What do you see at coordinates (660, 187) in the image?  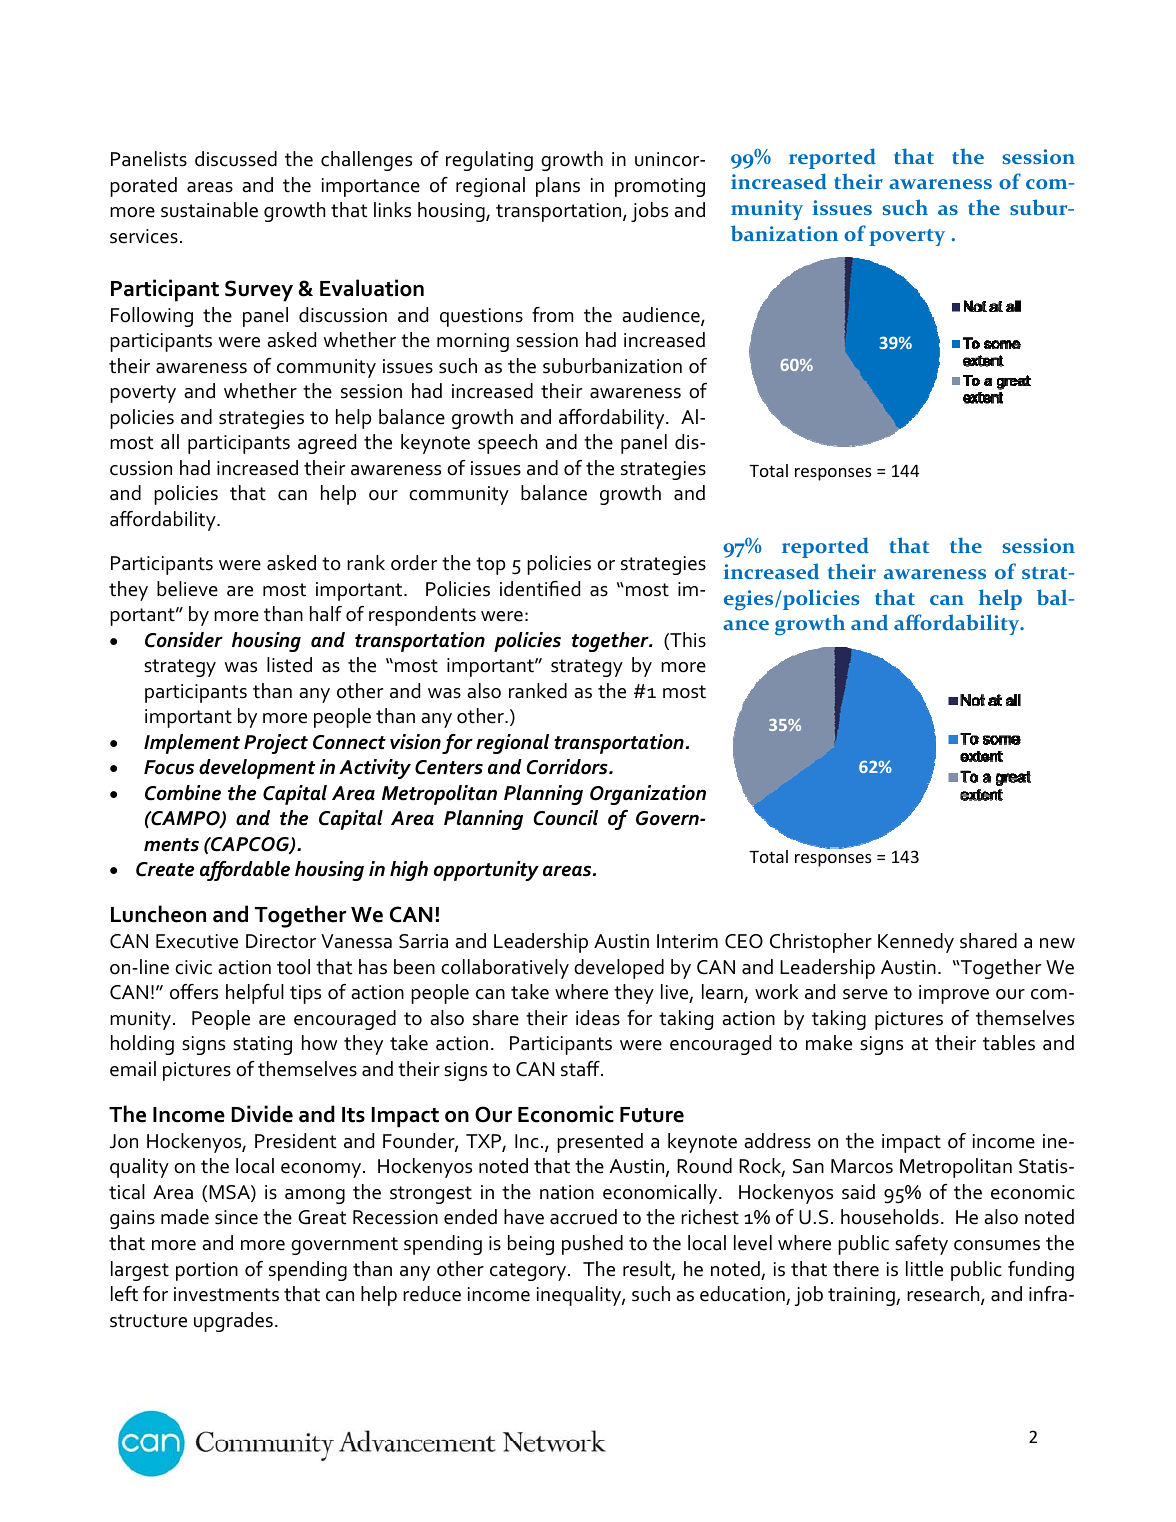 I see `promoting` at bounding box center [660, 187].
